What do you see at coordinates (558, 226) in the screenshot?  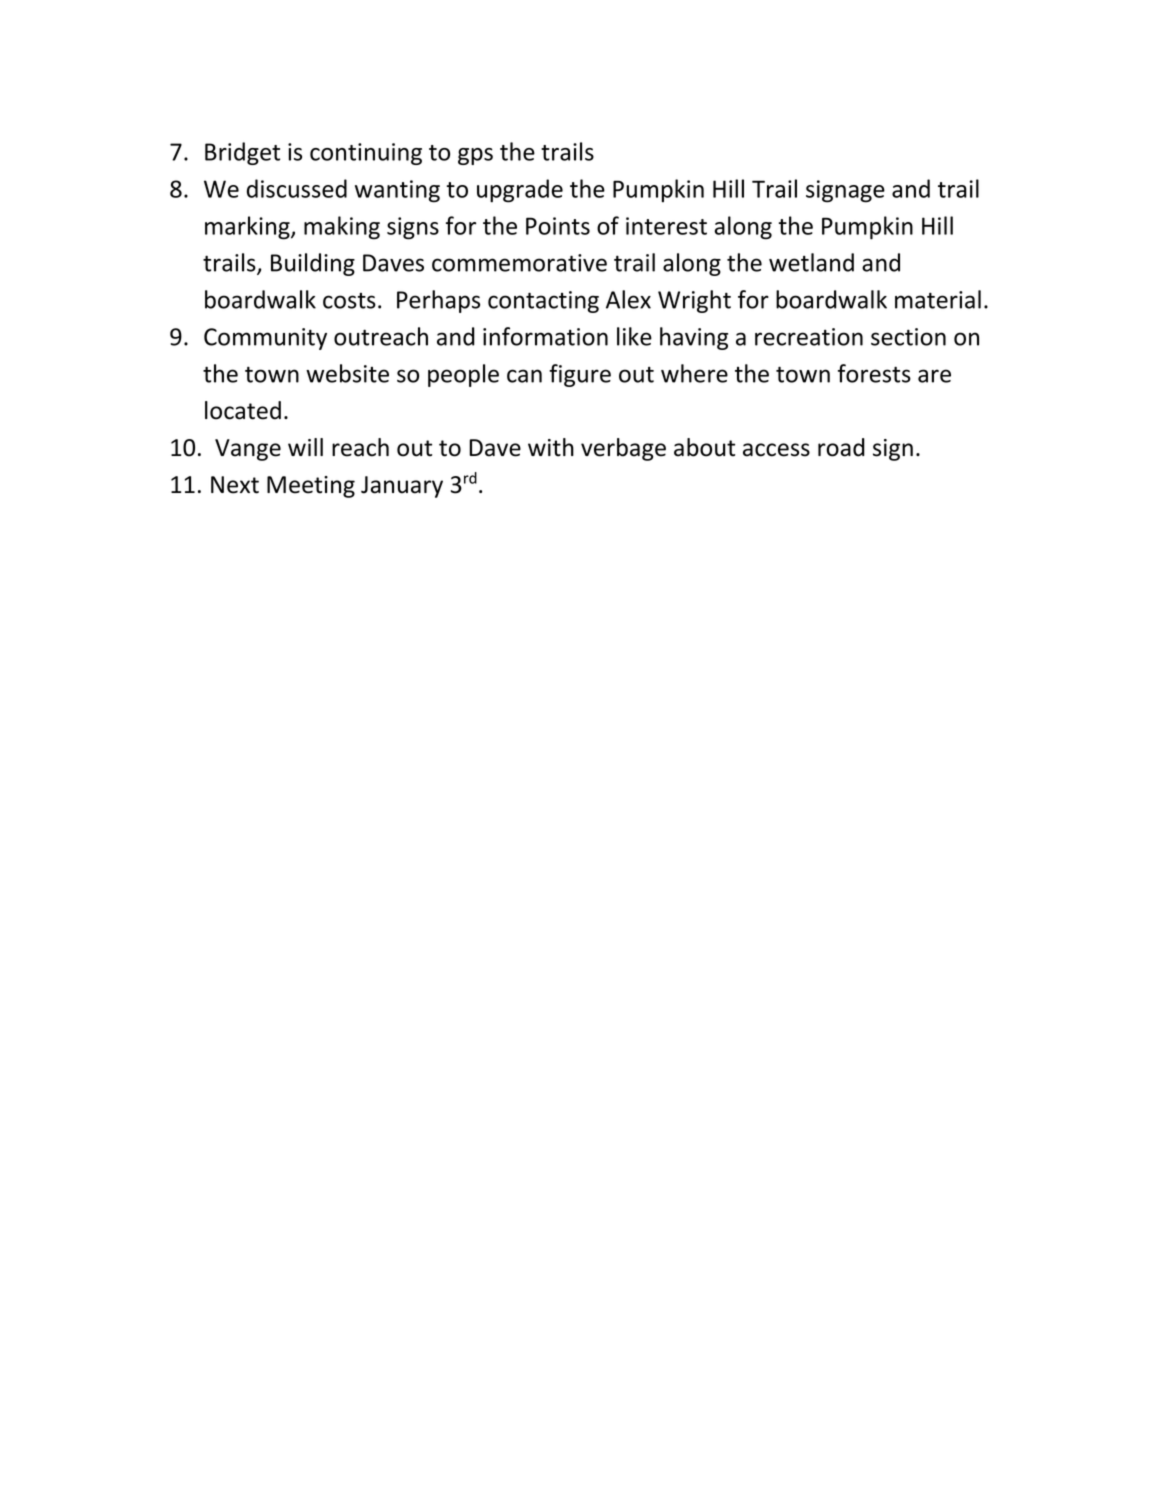 I see `Points` at bounding box center [558, 226].
